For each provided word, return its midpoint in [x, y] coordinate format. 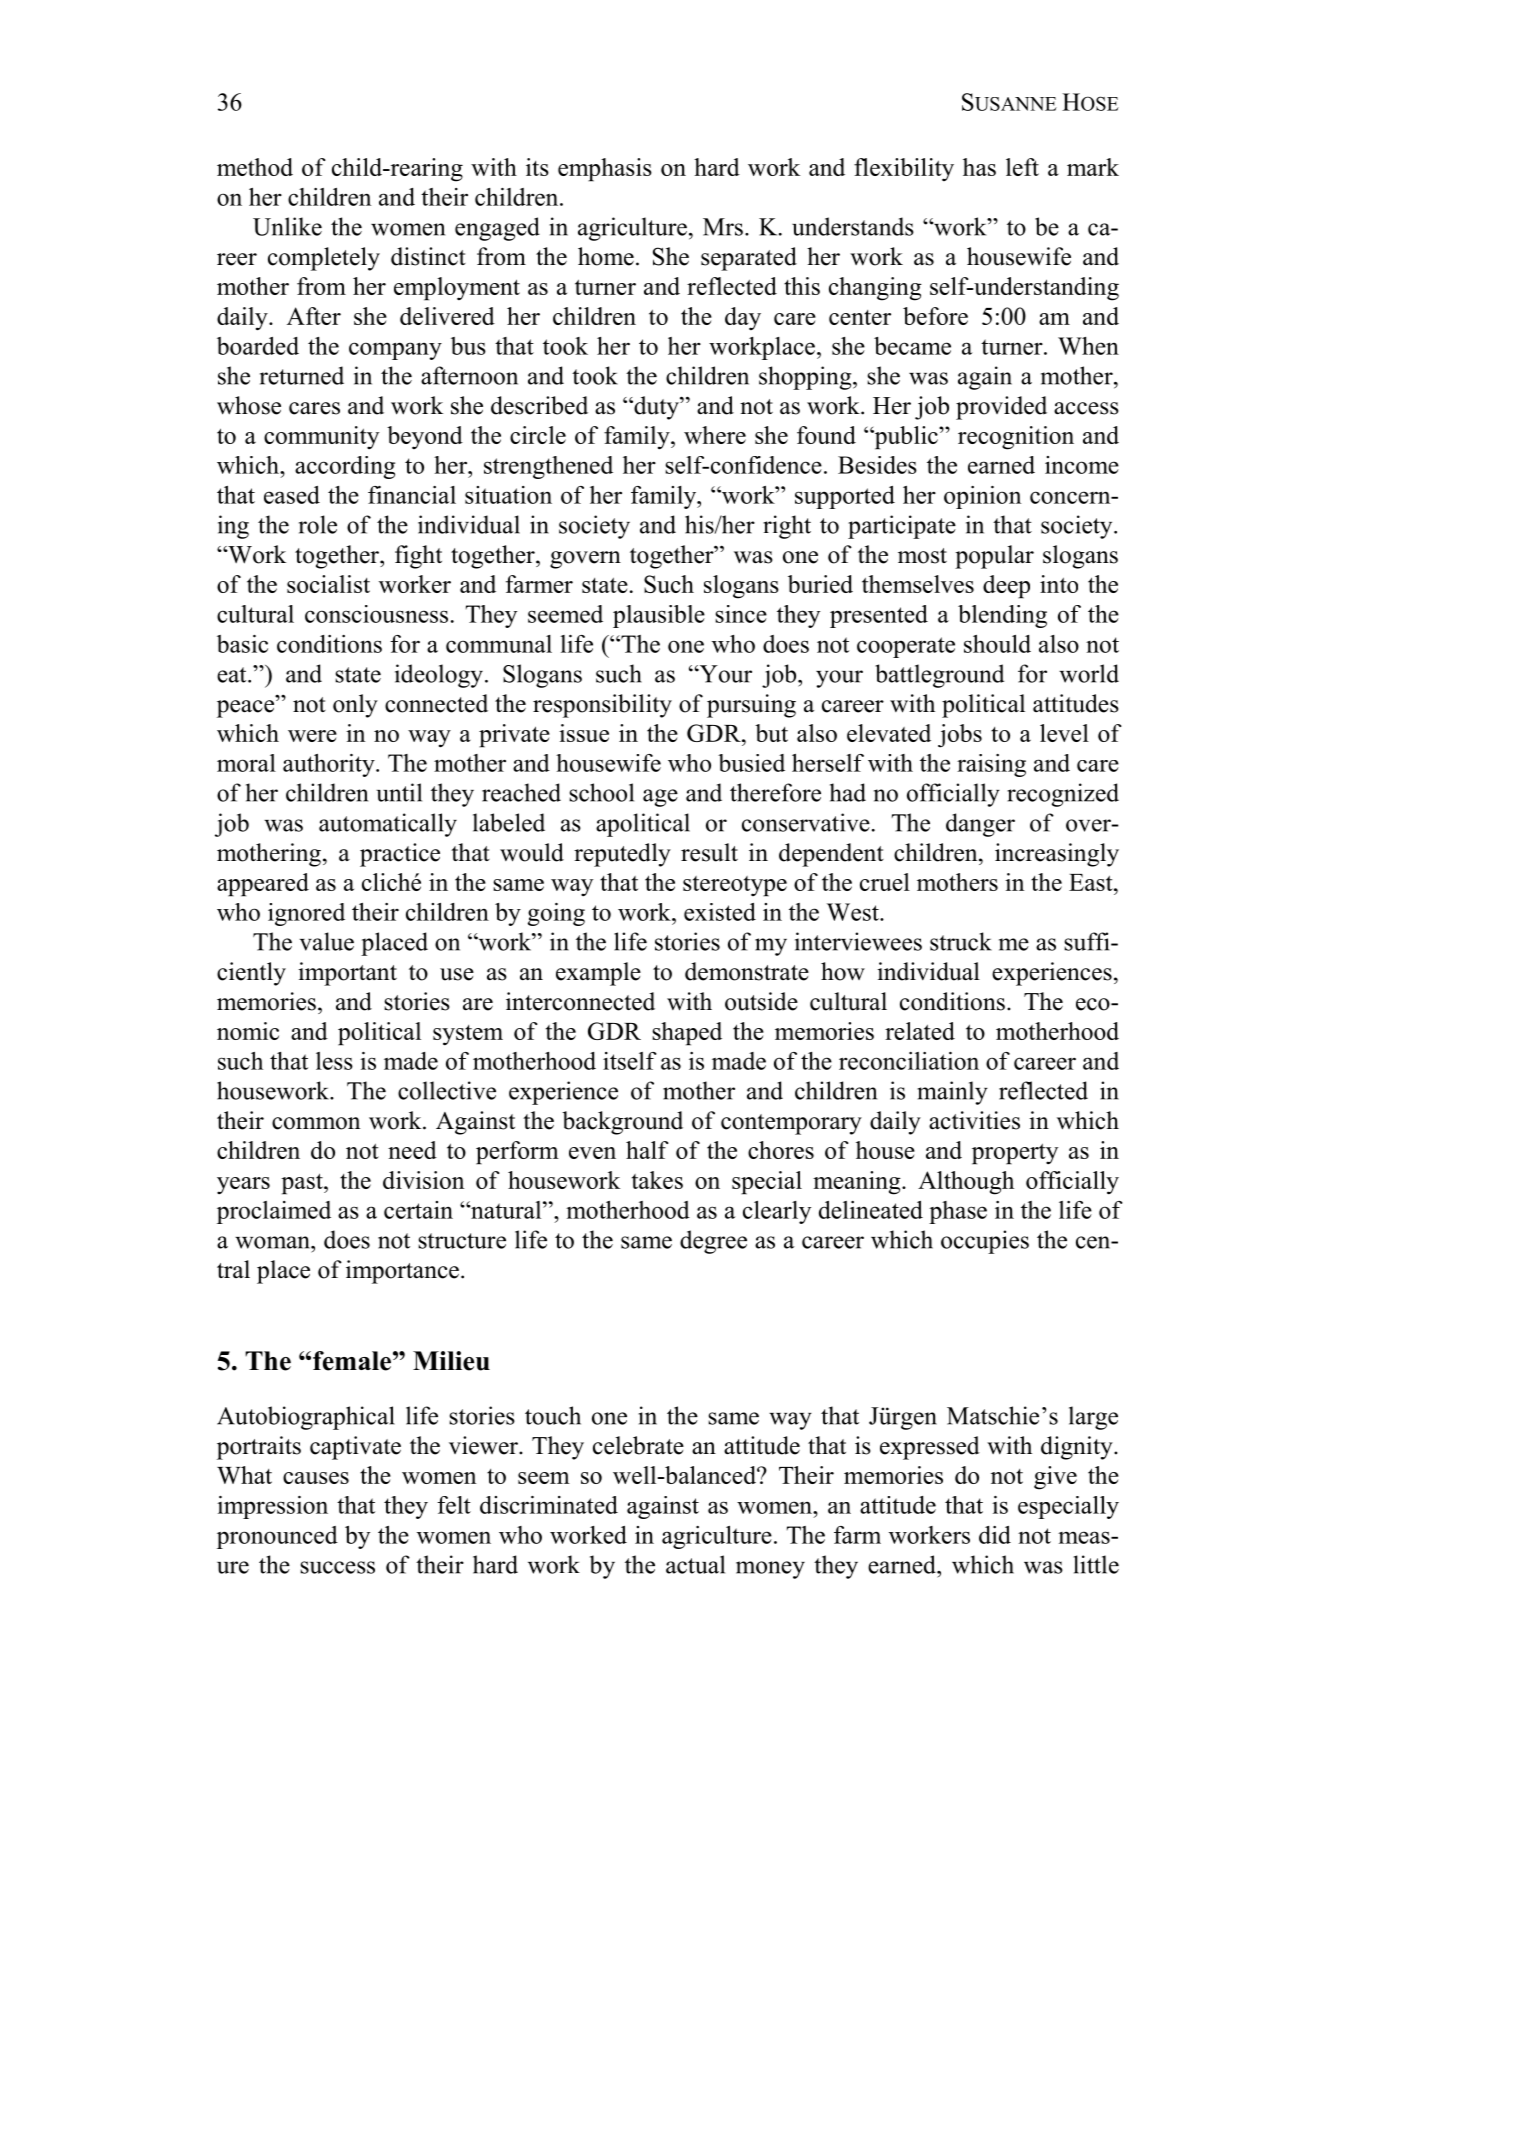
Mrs [723, 227]
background [622, 1123]
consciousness [376, 614]
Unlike [287, 226]
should [997, 644]
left [1022, 167]
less [334, 1061]
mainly [952, 1093]
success [337, 1567]
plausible [659, 616]
